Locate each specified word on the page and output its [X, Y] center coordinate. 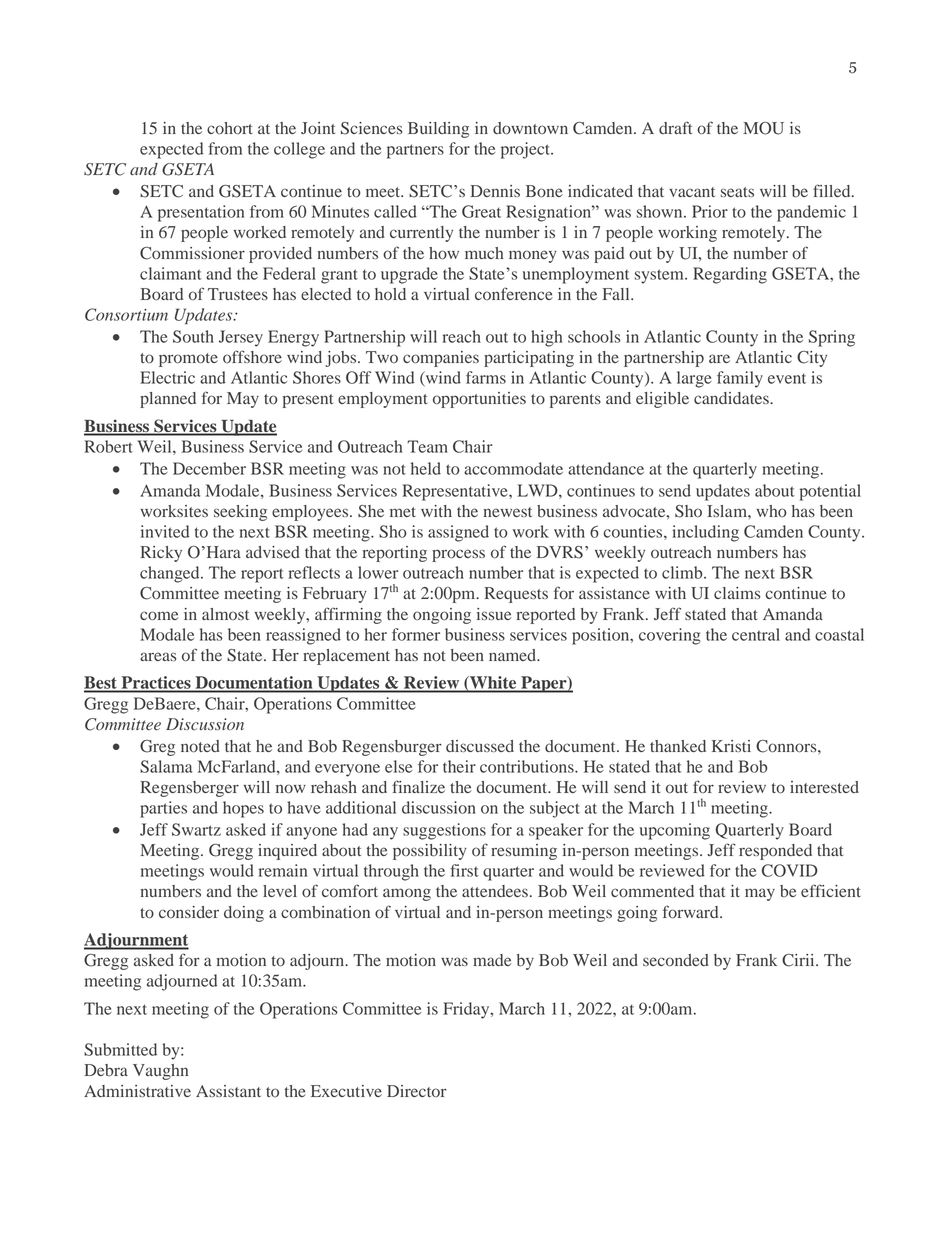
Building [438, 130]
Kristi [731, 746]
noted [200, 746]
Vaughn [160, 1072]
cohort [230, 128]
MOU [763, 128]
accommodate [513, 468]
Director [417, 1091]
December [209, 468]
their [459, 766]
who [771, 511]
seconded [676, 960]
